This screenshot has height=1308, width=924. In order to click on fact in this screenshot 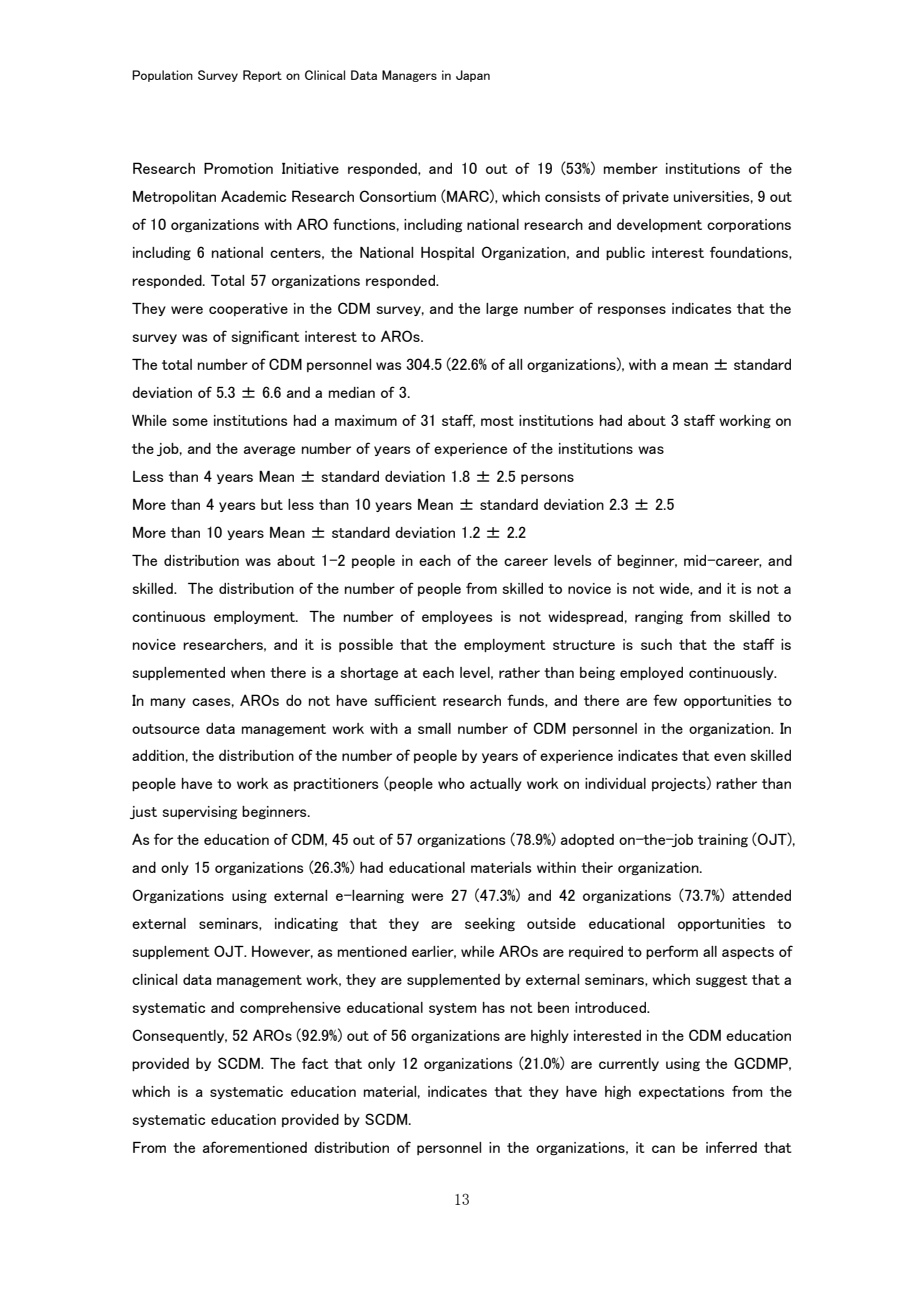, I will do `click(315, 1063)`.
